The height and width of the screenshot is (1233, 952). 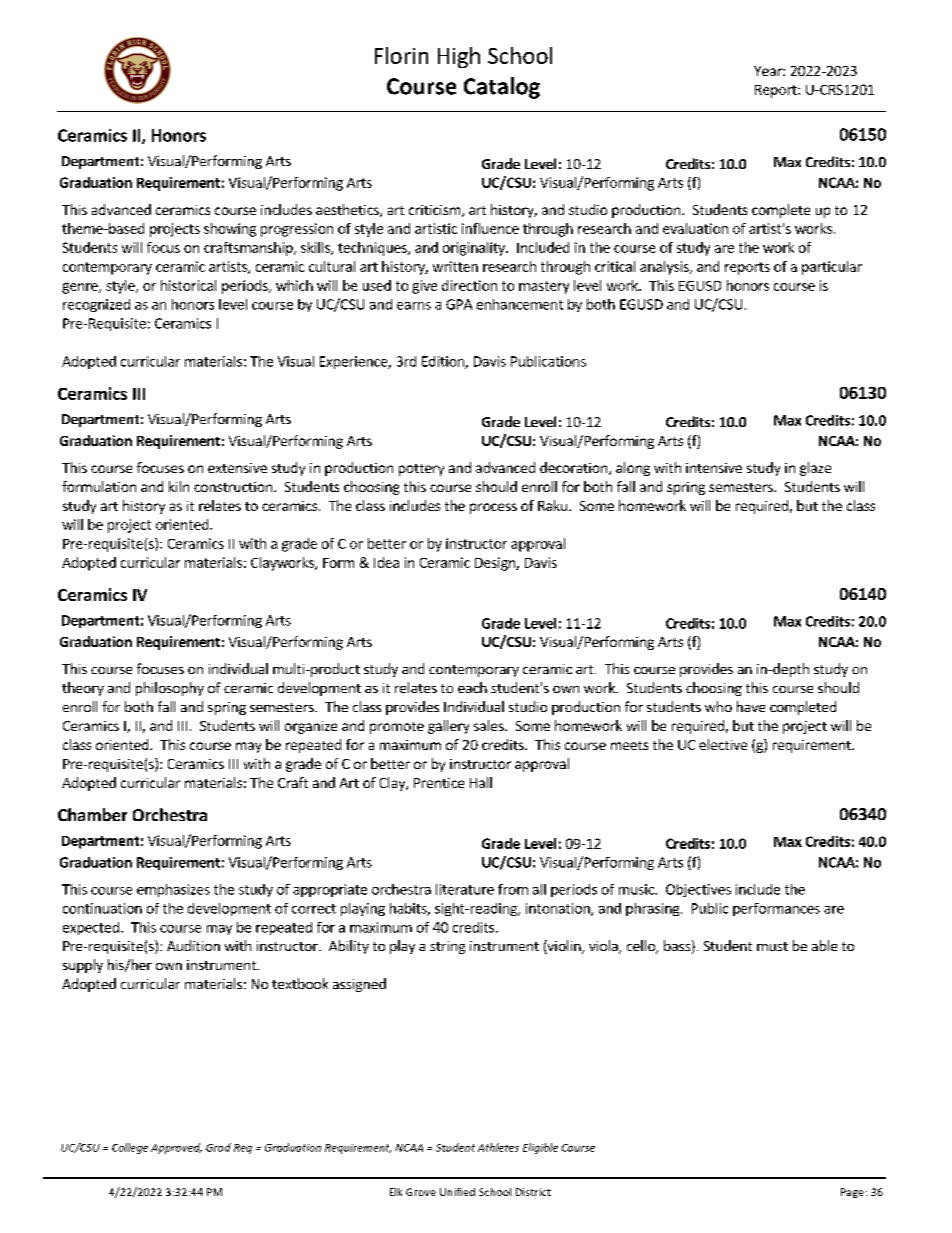 I want to click on Athletes, so click(x=498, y=1147).
